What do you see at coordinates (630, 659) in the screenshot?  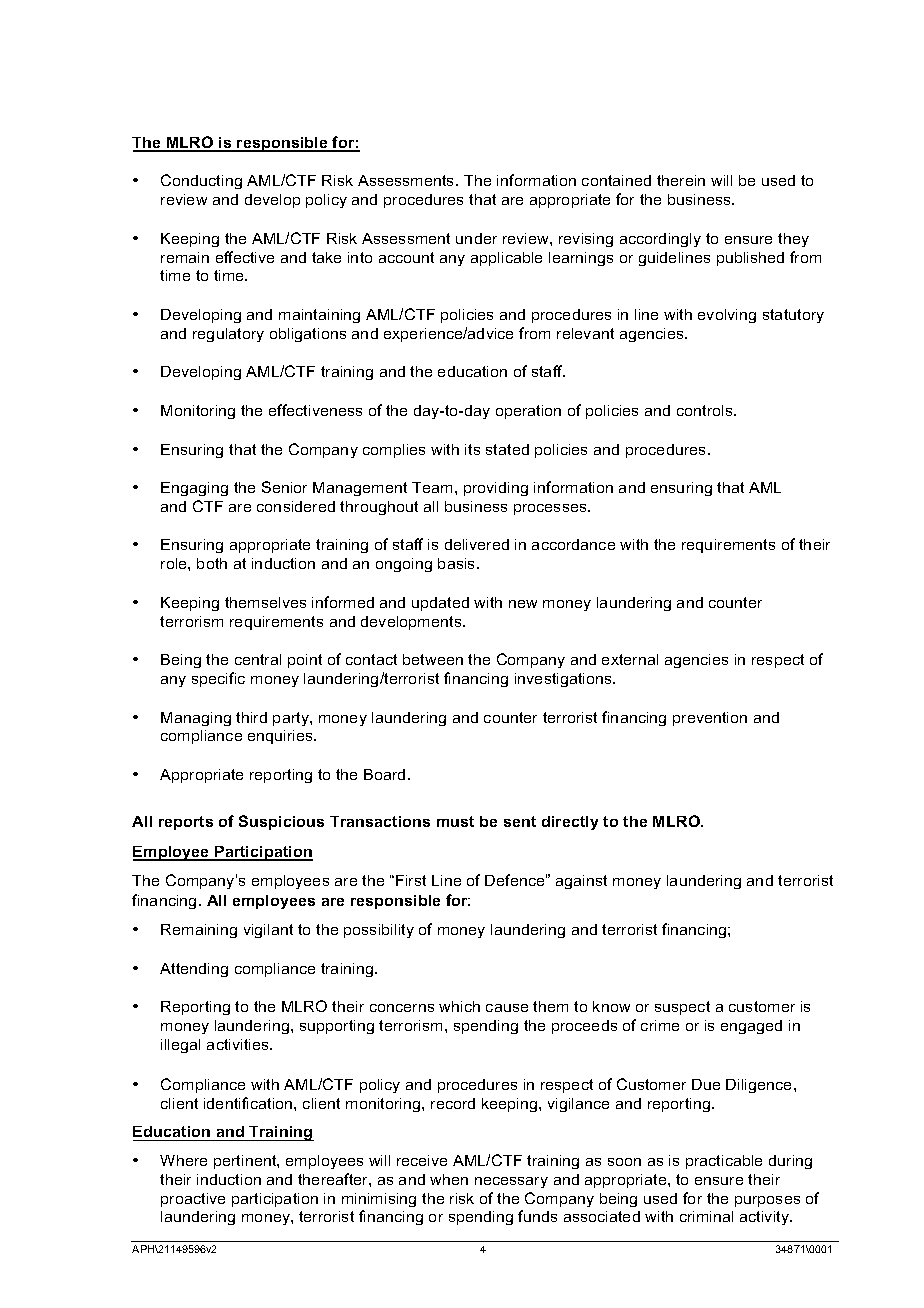 I see `external` at bounding box center [630, 659].
